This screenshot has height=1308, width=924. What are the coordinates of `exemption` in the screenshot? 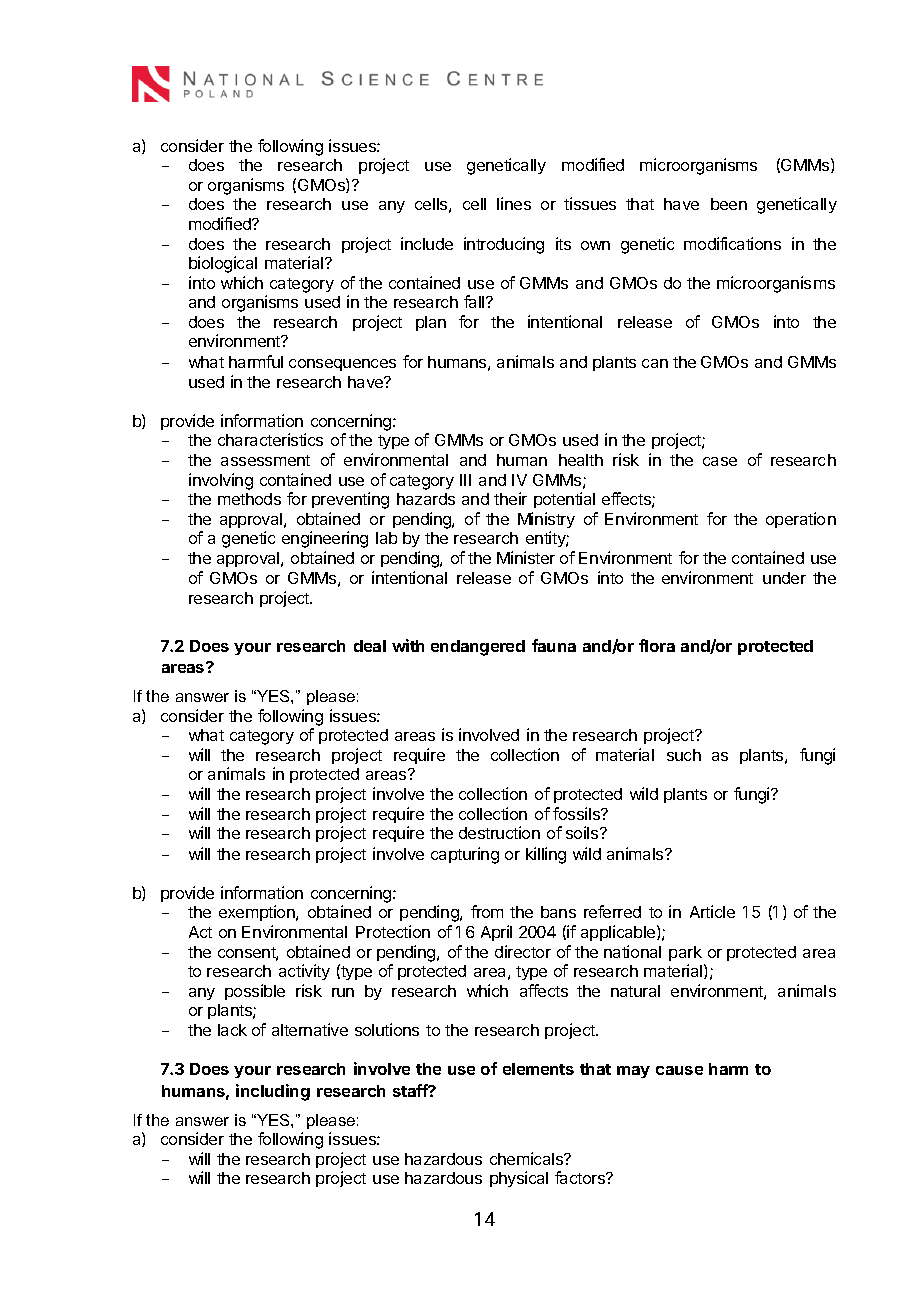 It's located at (258, 913).
